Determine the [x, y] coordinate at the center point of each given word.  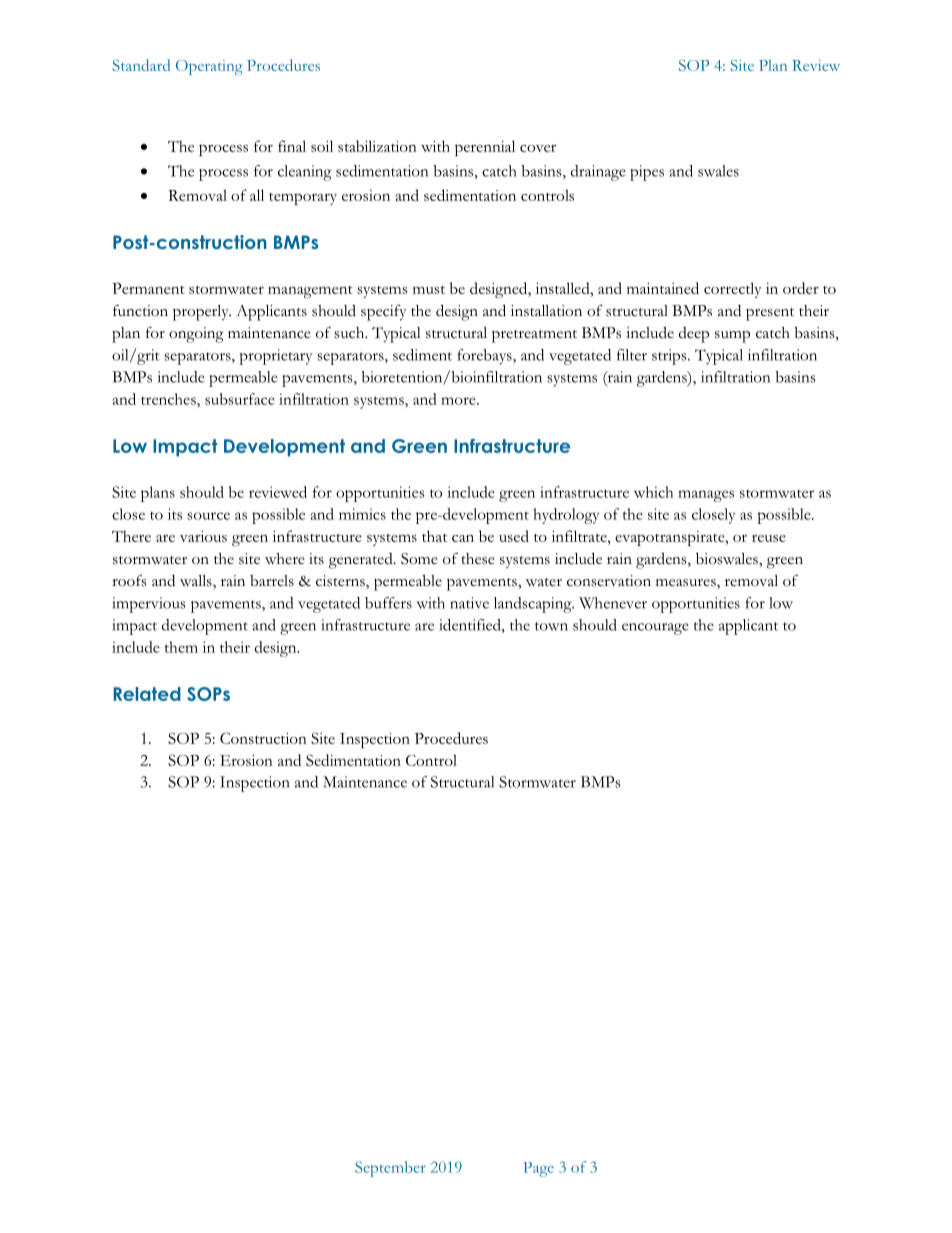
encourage [655, 629]
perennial [485, 148]
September [390, 1169]
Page [539, 1169]
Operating [209, 67]
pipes [647, 173]
